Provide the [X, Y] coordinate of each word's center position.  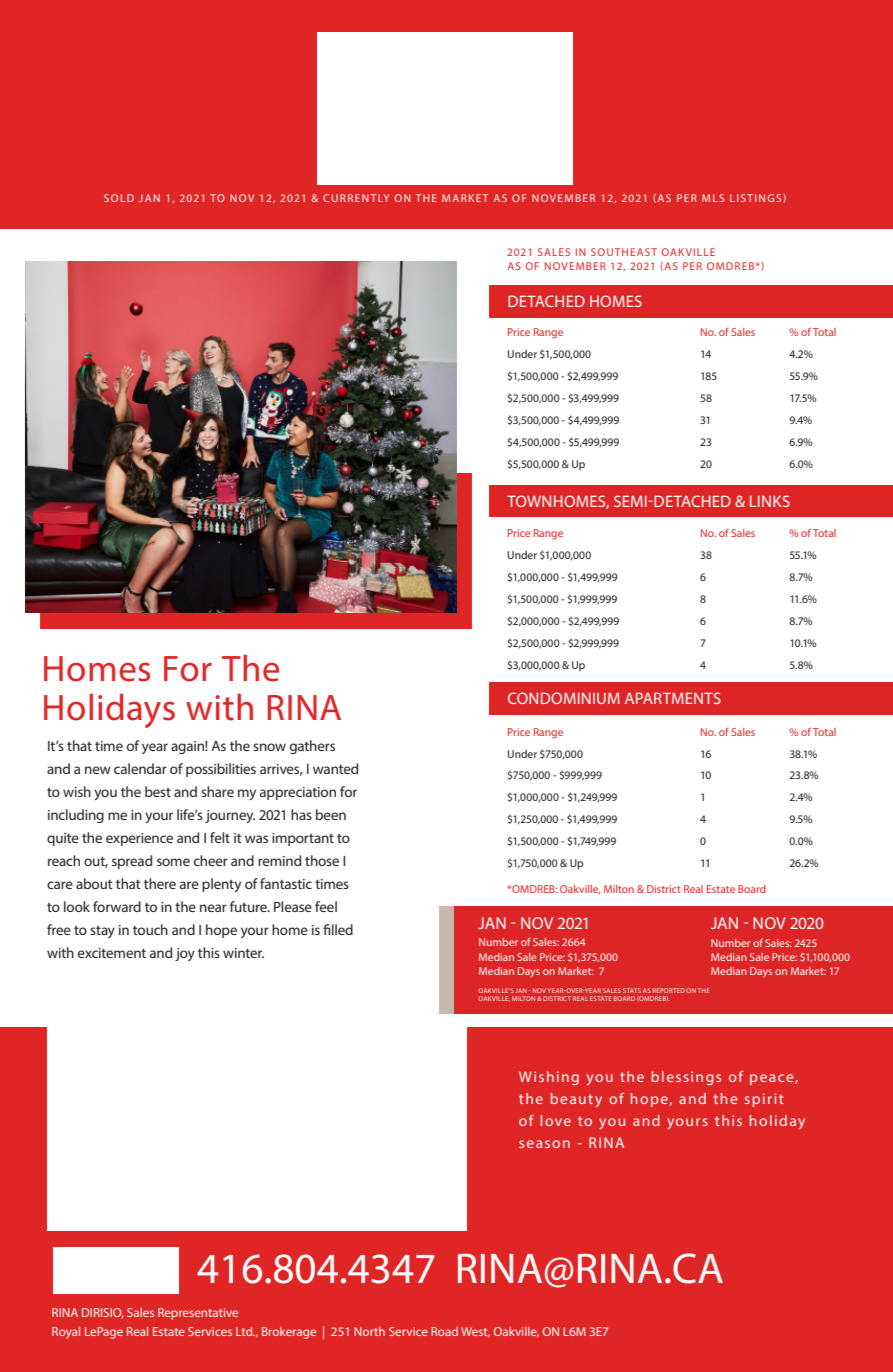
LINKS [770, 501]
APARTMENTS [673, 698]
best [158, 791]
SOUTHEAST [624, 252]
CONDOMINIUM [564, 698]
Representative [198, 1314]
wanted [335, 768]
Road [444, 1331]
